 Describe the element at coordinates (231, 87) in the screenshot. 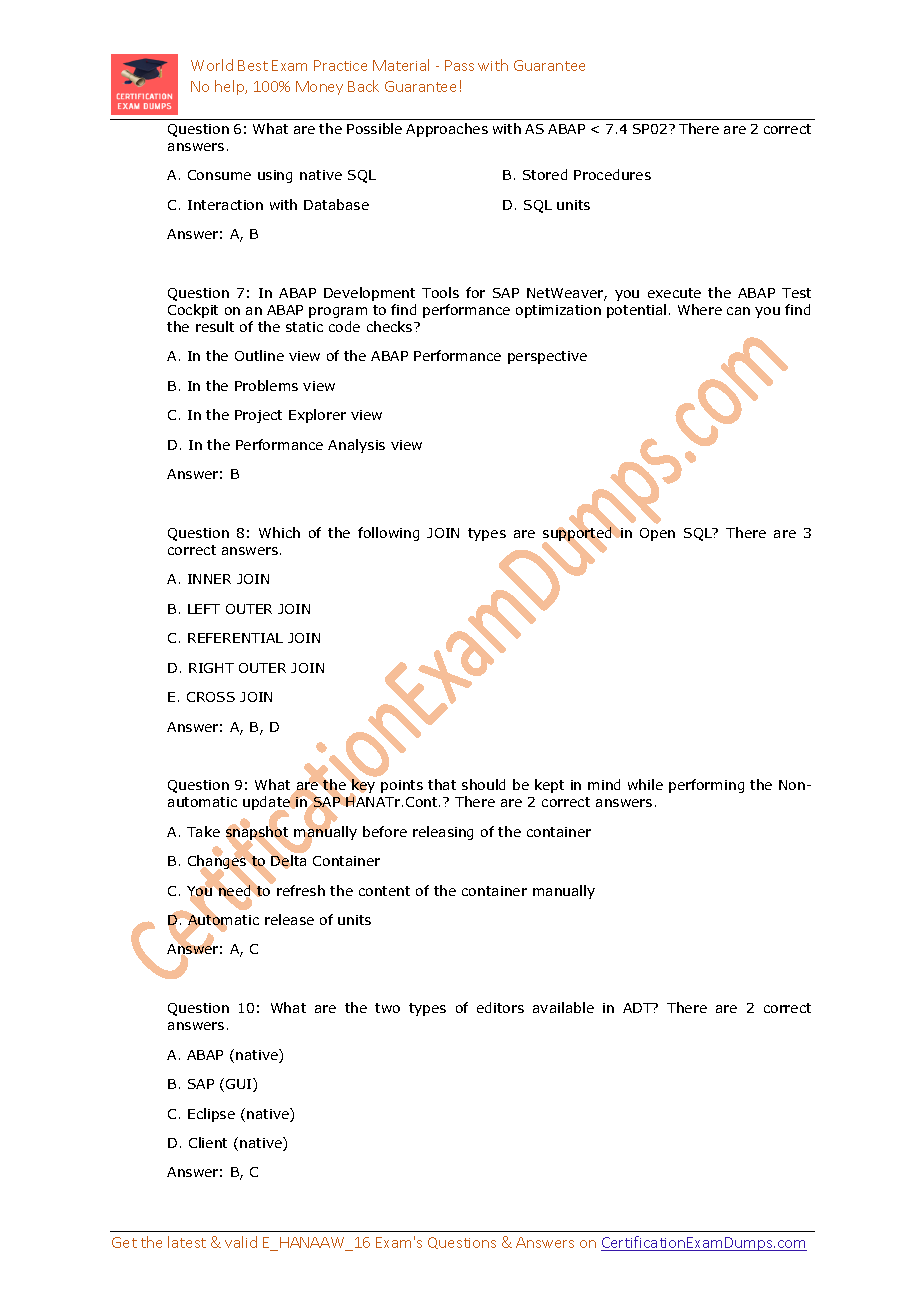

I see `help` at that location.
